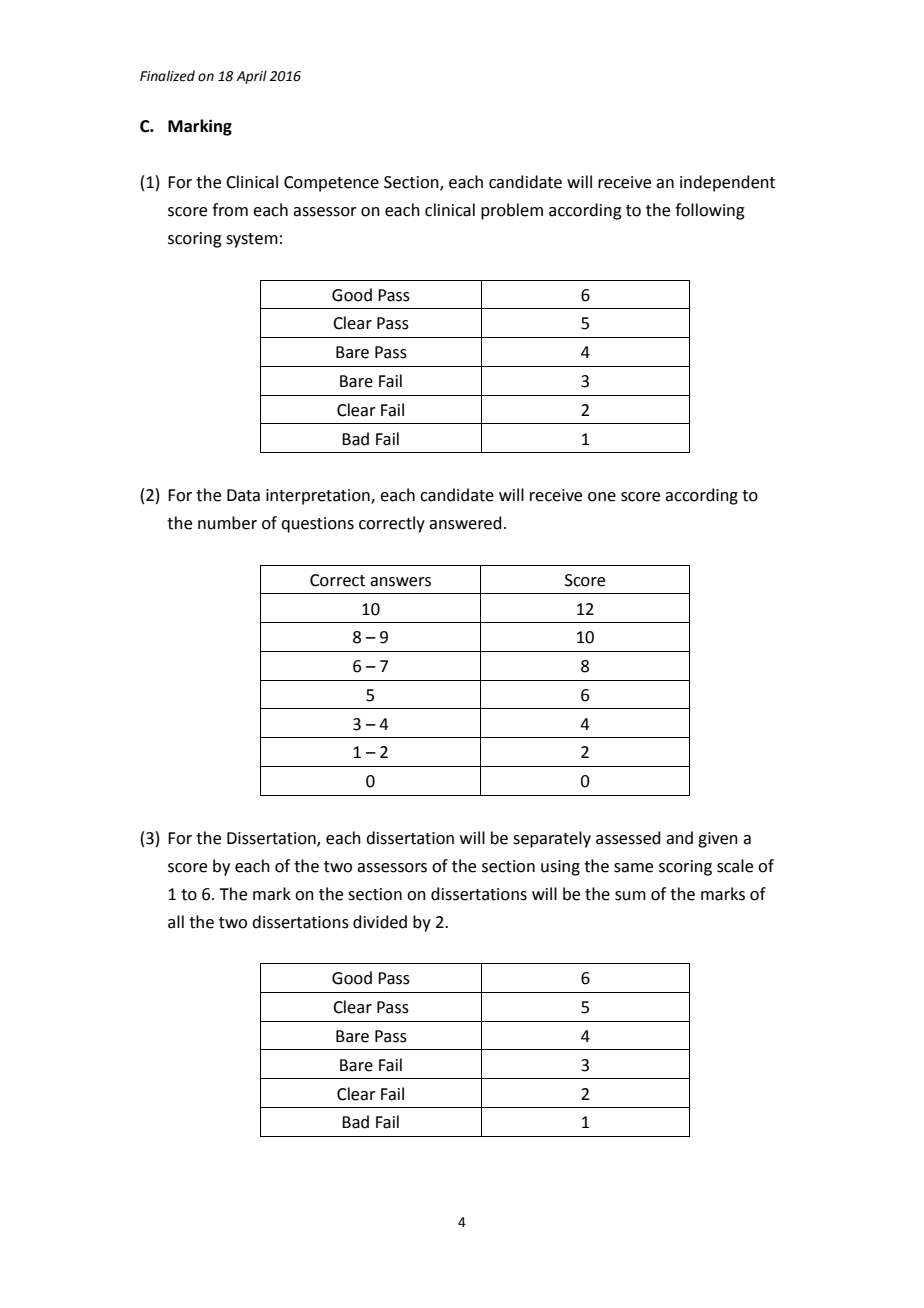 This screenshot has height=1308, width=924. Describe the element at coordinates (243, 495) in the screenshot. I see `Data` at that location.
